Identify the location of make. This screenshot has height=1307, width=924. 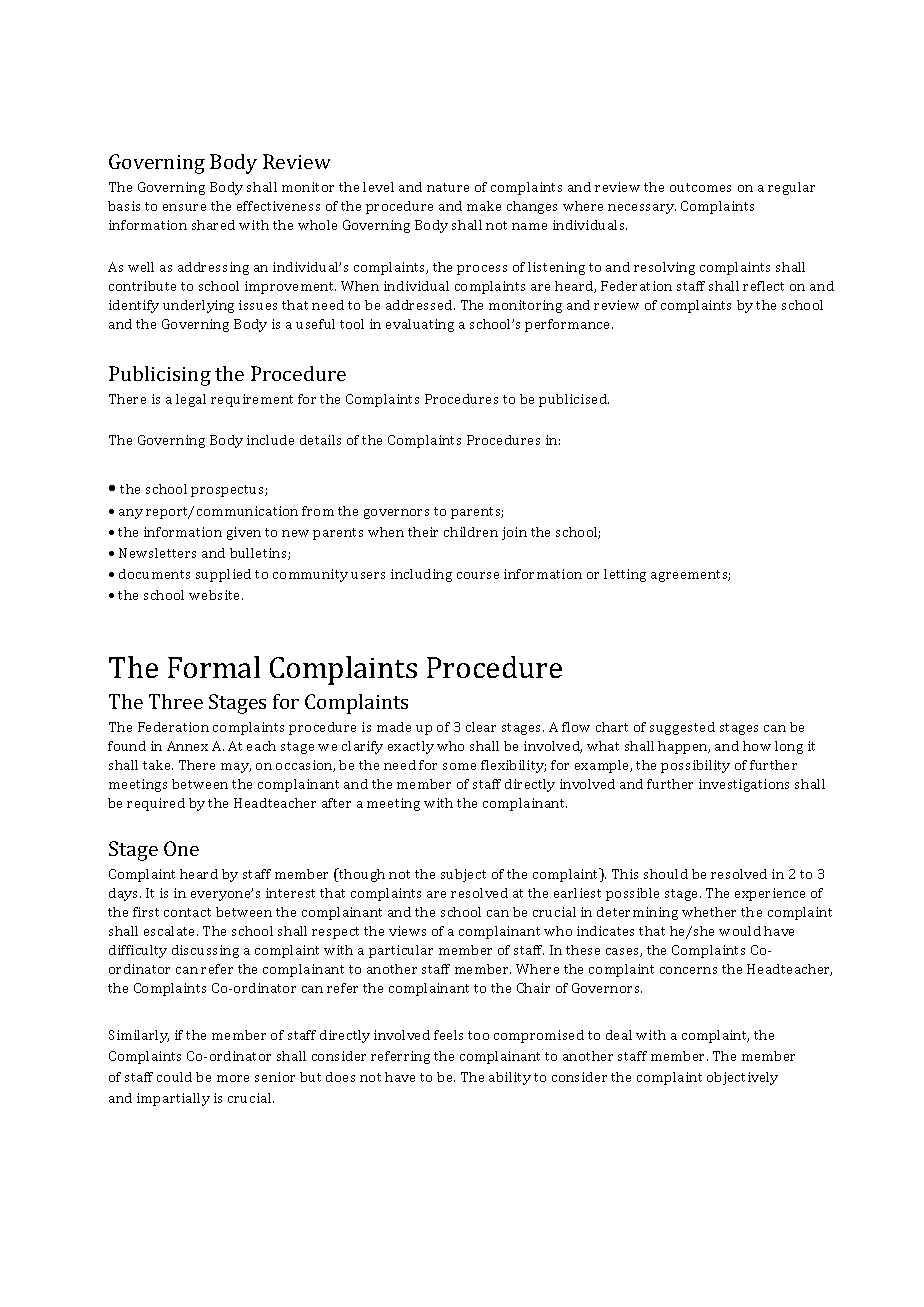
(484, 206).
